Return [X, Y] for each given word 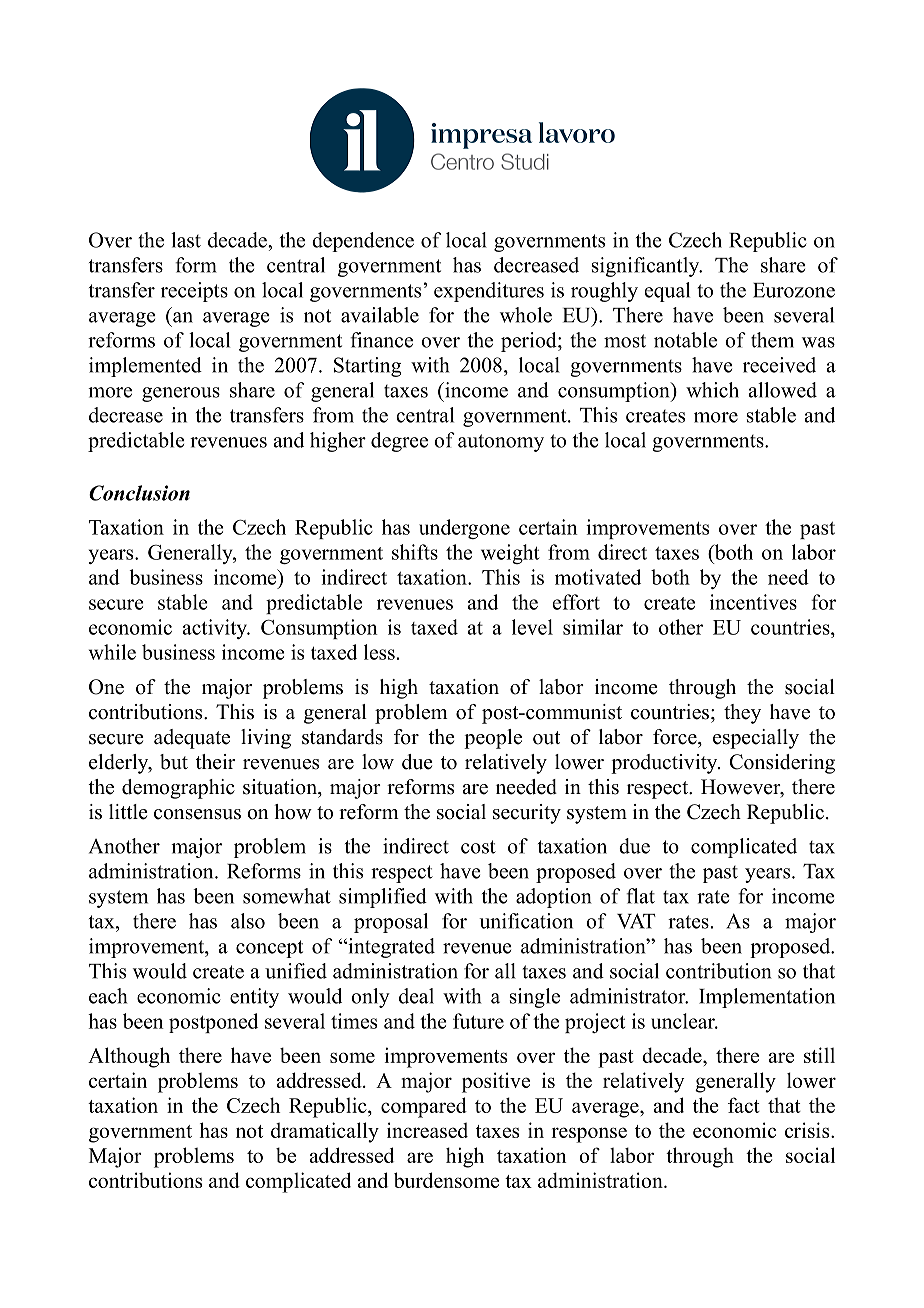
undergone [464, 529]
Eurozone [794, 290]
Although [129, 1057]
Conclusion [139, 493]
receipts [194, 292]
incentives [753, 602]
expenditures [489, 292]
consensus [197, 814]
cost [478, 847]
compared [424, 1107]
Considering [782, 764]
